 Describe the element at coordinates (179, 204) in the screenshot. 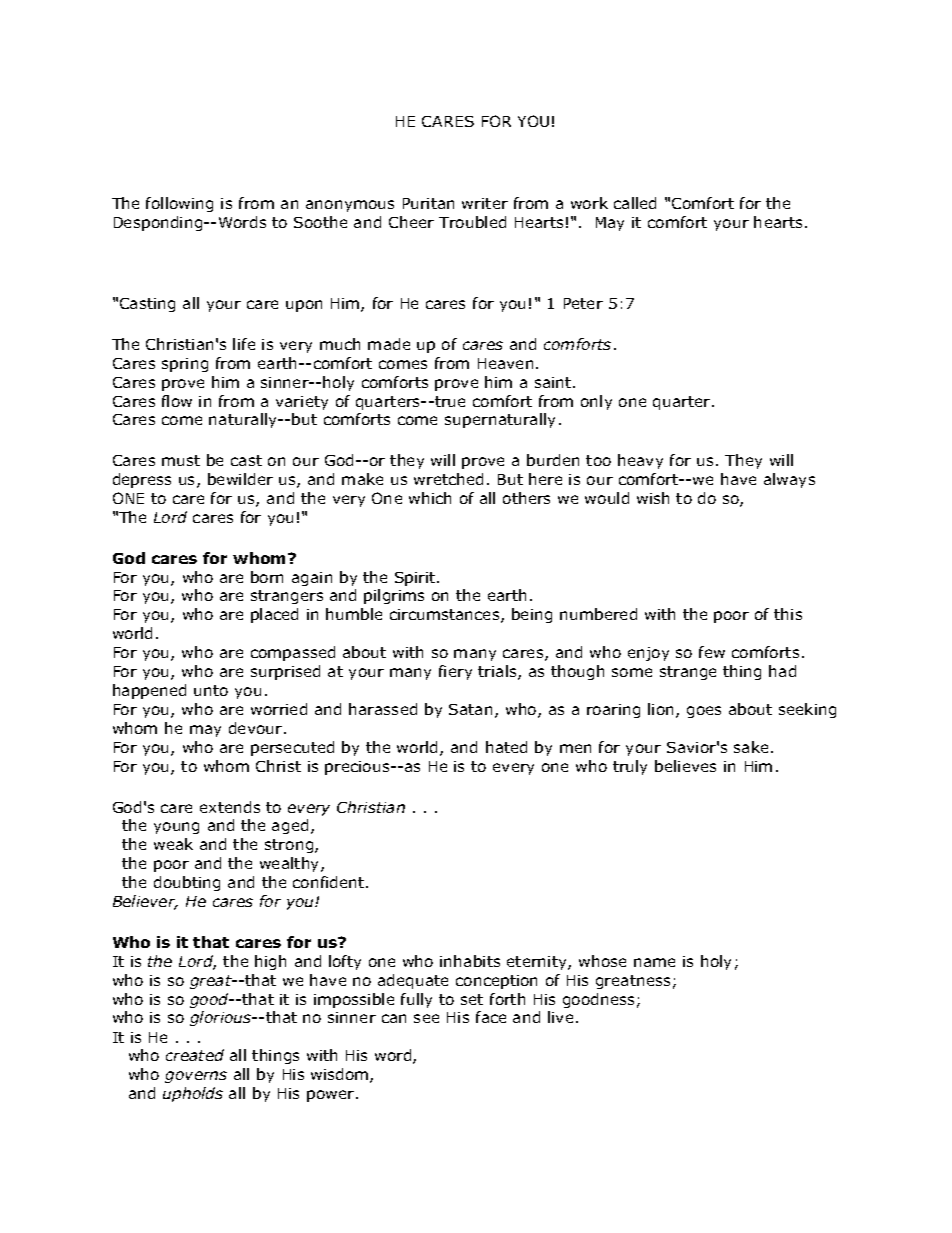

I see `following` at that location.
